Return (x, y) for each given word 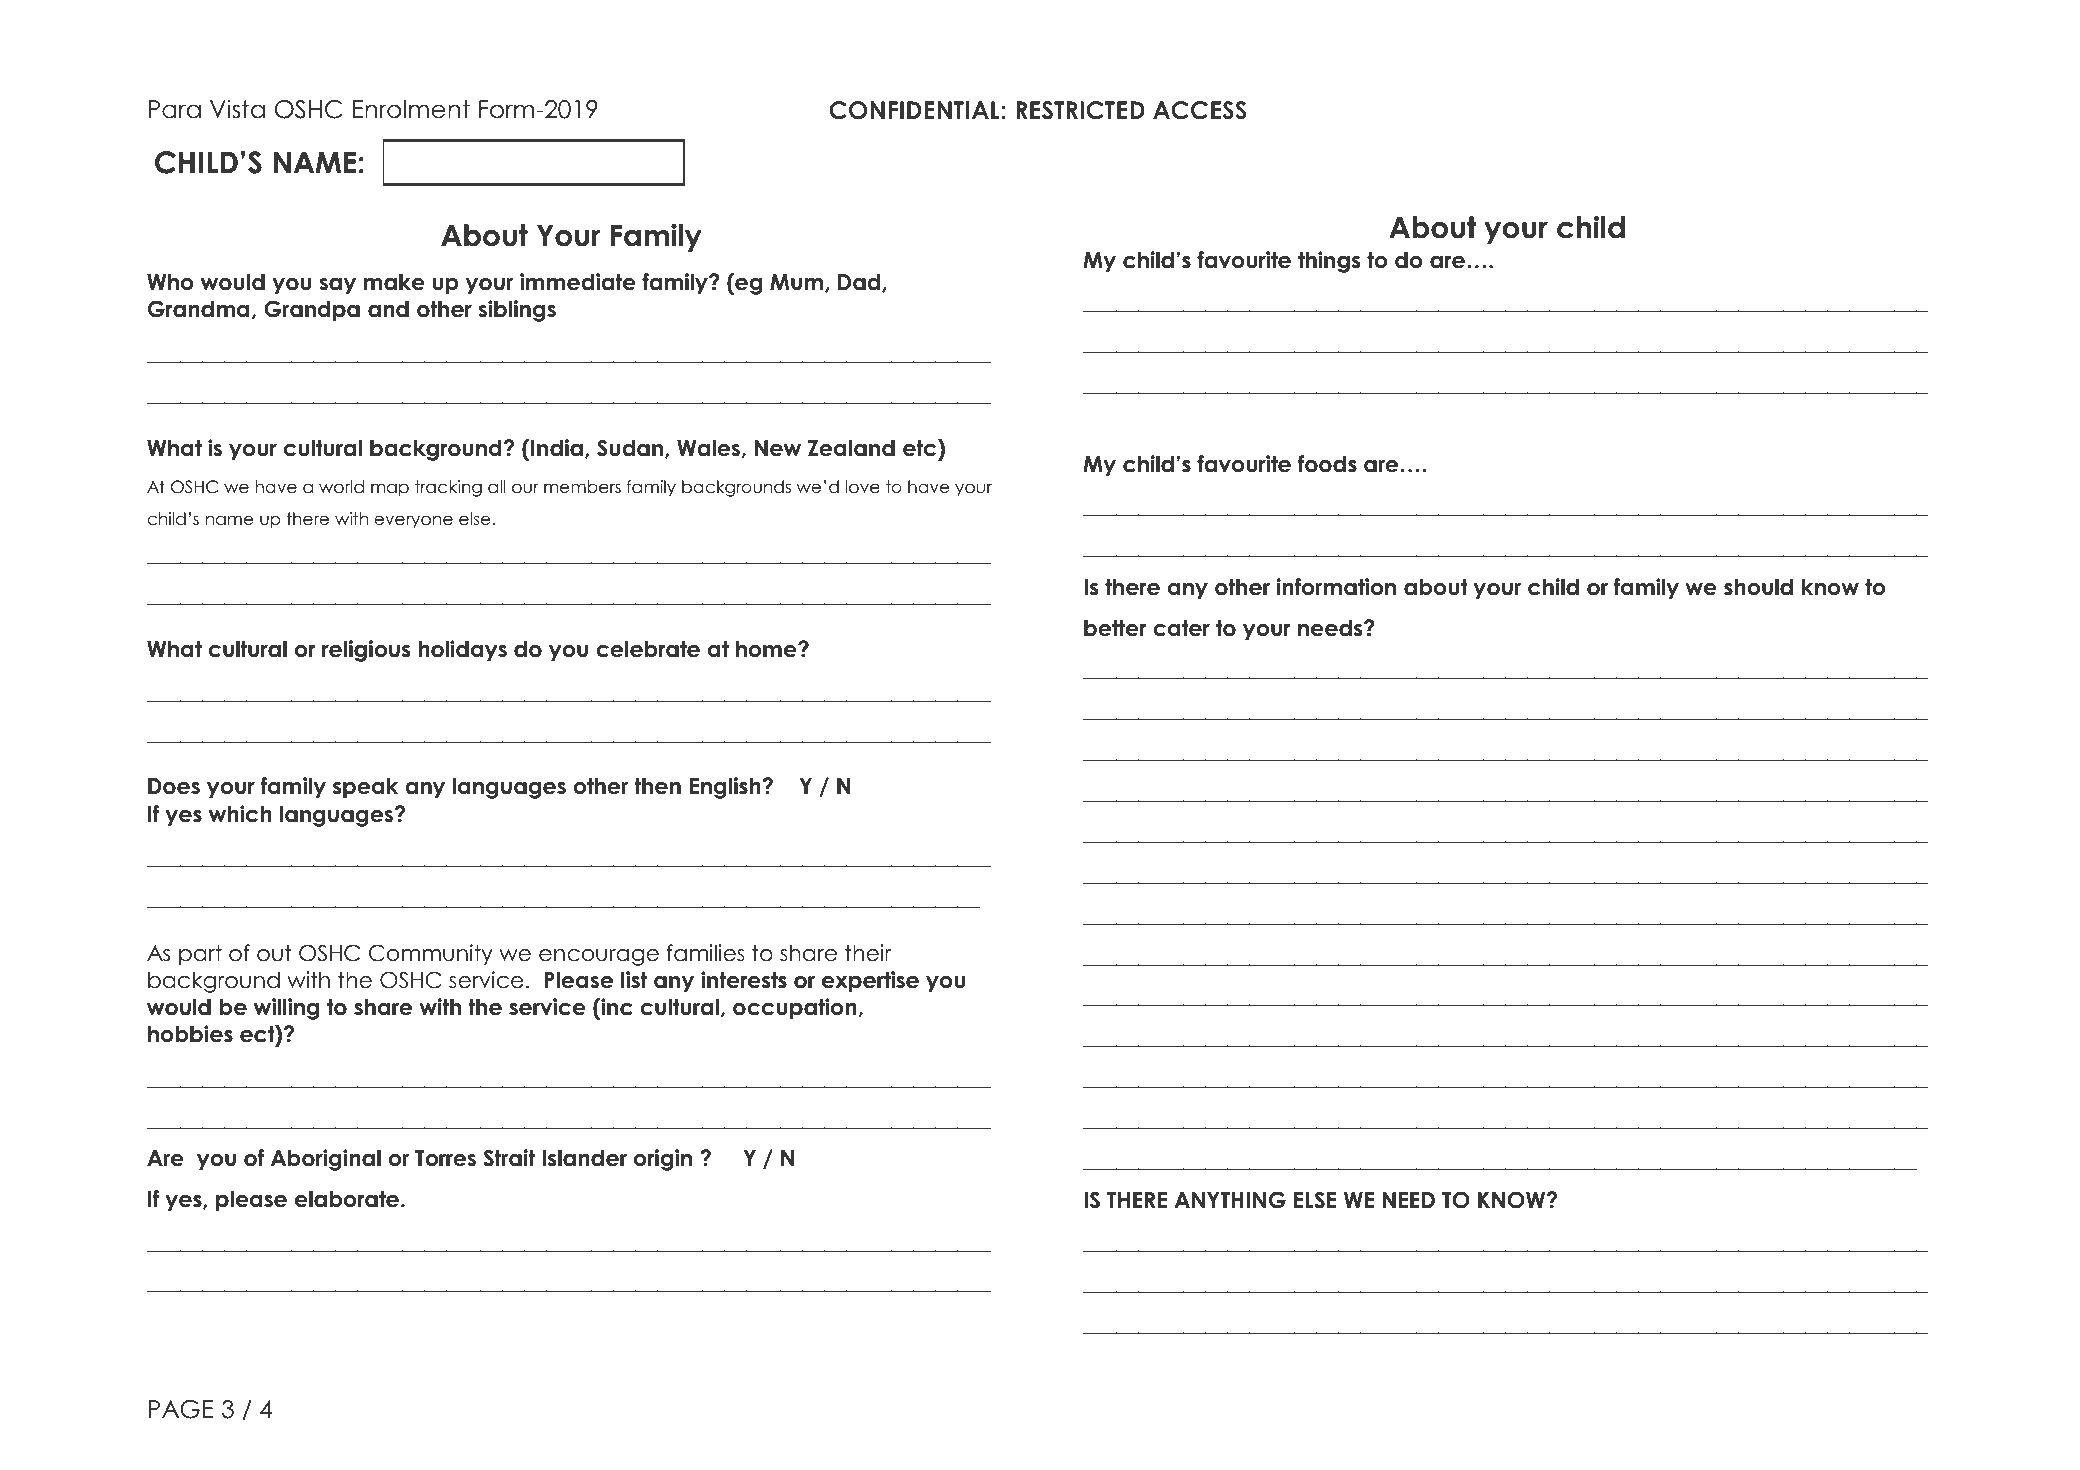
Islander (584, 1158)
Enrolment (411, 109)
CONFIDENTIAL (914, 110)
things (1329, 262)
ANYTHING (1230, 1200)
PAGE (181, 1409)
